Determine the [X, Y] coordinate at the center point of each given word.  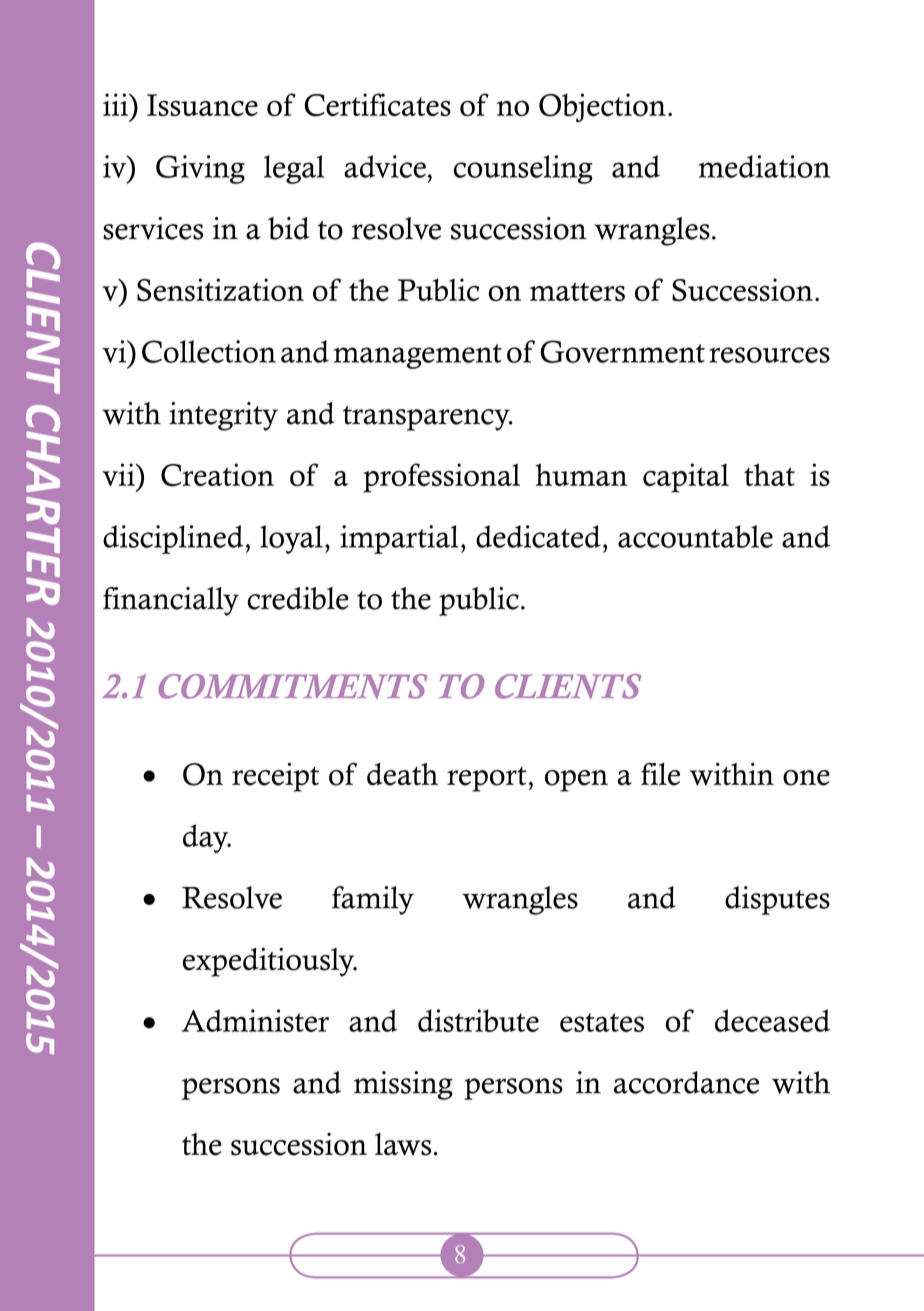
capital [686, 478]
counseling [523, 169]
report [486, 779]
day [207, 838]
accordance [686, 1082]
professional [441, 478]
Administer [255, 1020]
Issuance [202, 105]
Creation [217, 475]
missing [403, 1085]
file [660, 774]
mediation [764, 166]
